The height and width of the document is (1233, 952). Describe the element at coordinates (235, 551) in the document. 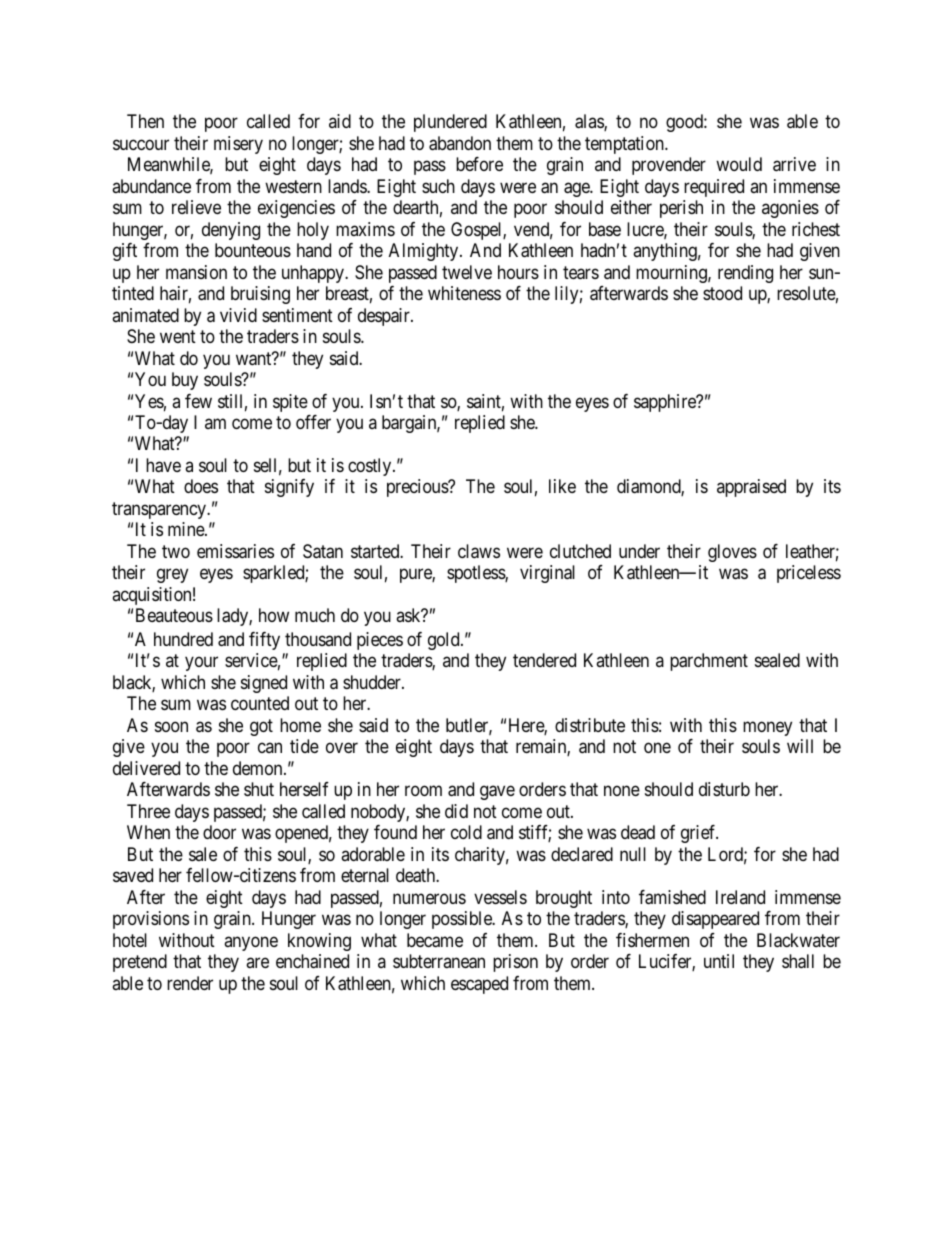

I see `emissaries` at that location.
